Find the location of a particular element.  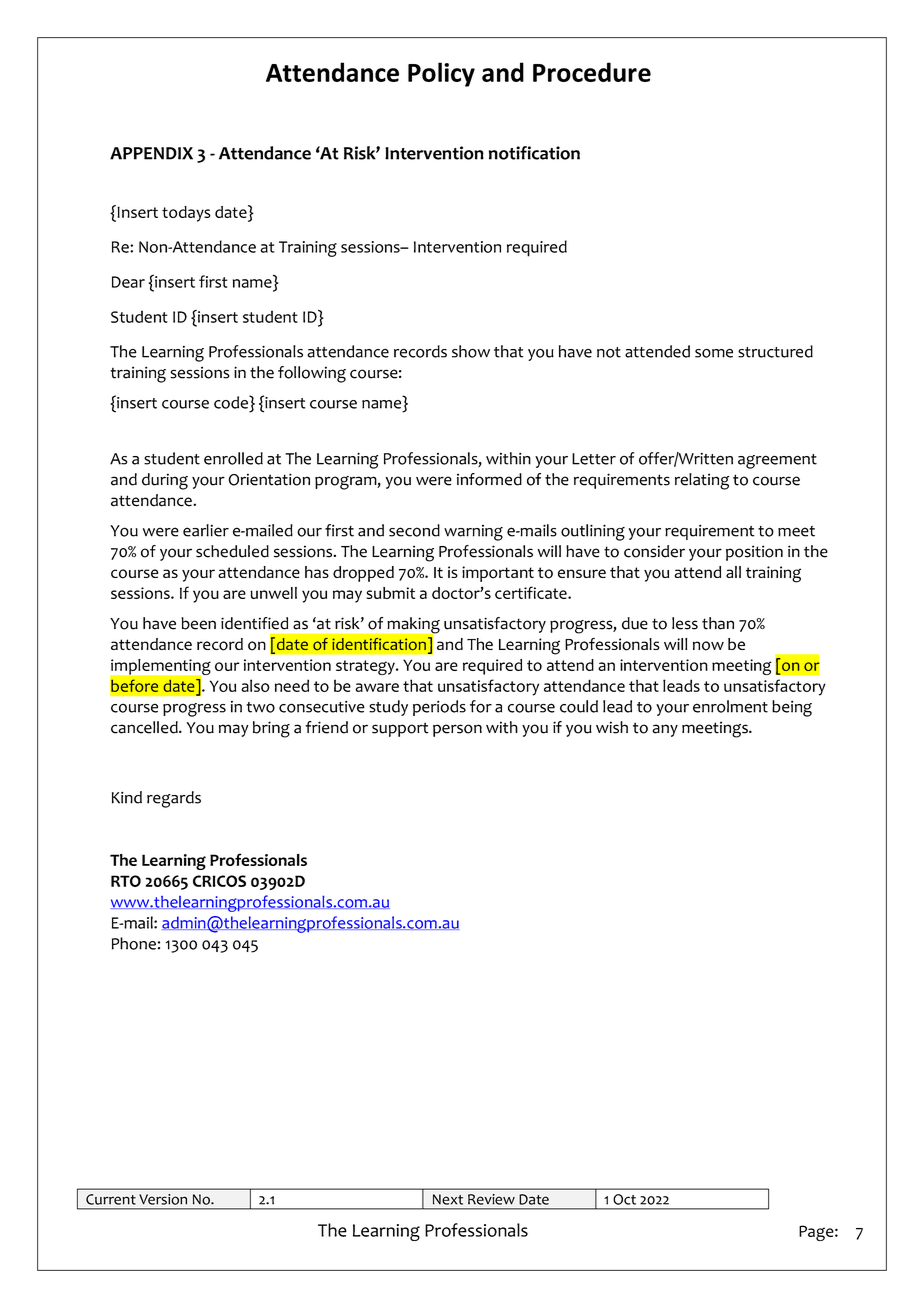

APPENDIX is located at coordinates (151, 153).
